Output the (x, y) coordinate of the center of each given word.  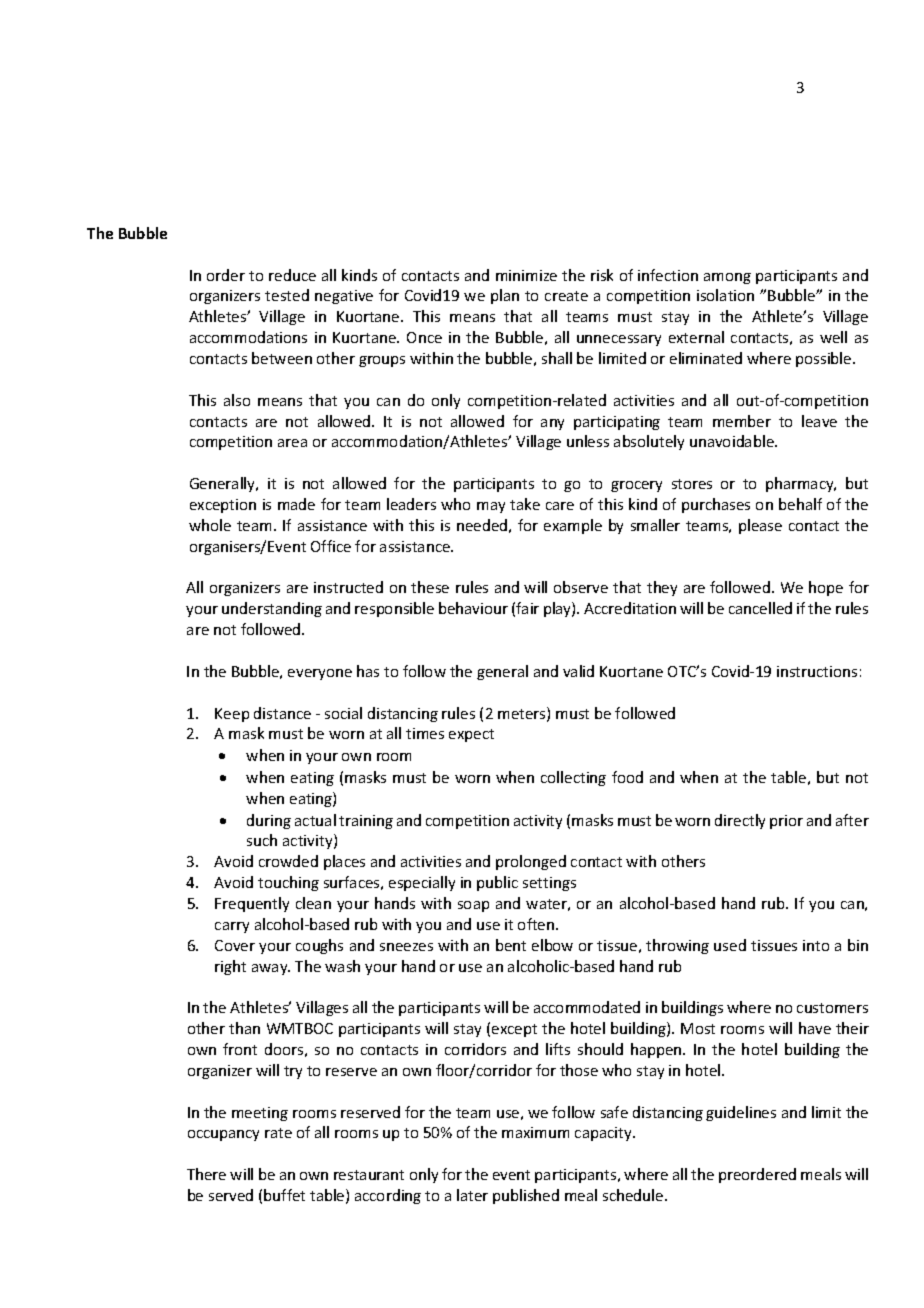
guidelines (741, 1113)
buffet (284, 1195)
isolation (725, 295)
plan (505, 296)
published (526, 1196)
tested (287, 295)
